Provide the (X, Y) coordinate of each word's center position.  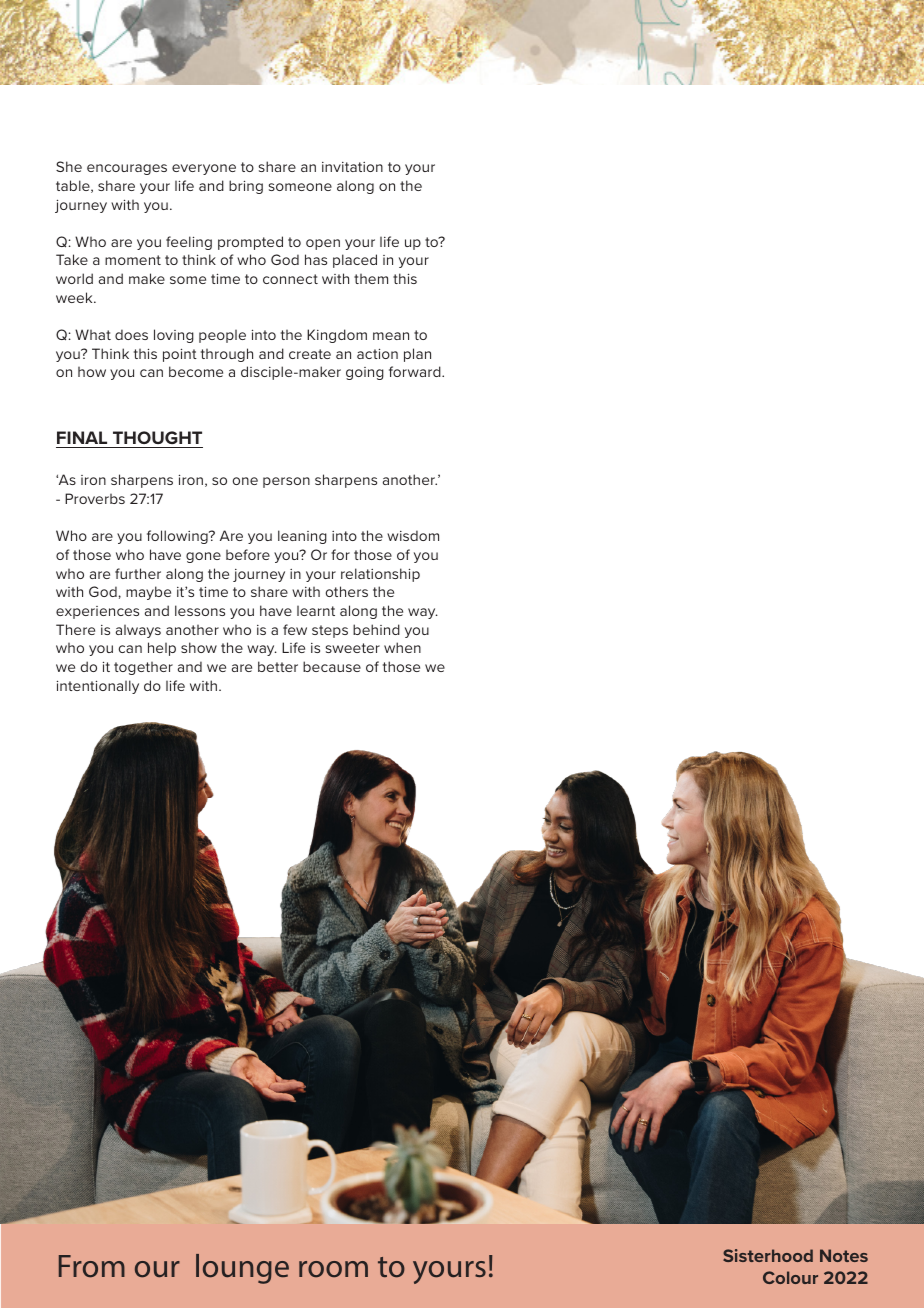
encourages (127, 169)
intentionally (98, 687)
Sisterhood (768, 1255)
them (371, 279)
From (92, 1266)
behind (376, 629)
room (333, 1269)
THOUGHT (157, 439)
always (138, 631)
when (402, 647)
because (332, 666)
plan (417, 355)
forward (416, 371)
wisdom (413, 535)
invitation (352, 167)
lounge (242, 1269)
